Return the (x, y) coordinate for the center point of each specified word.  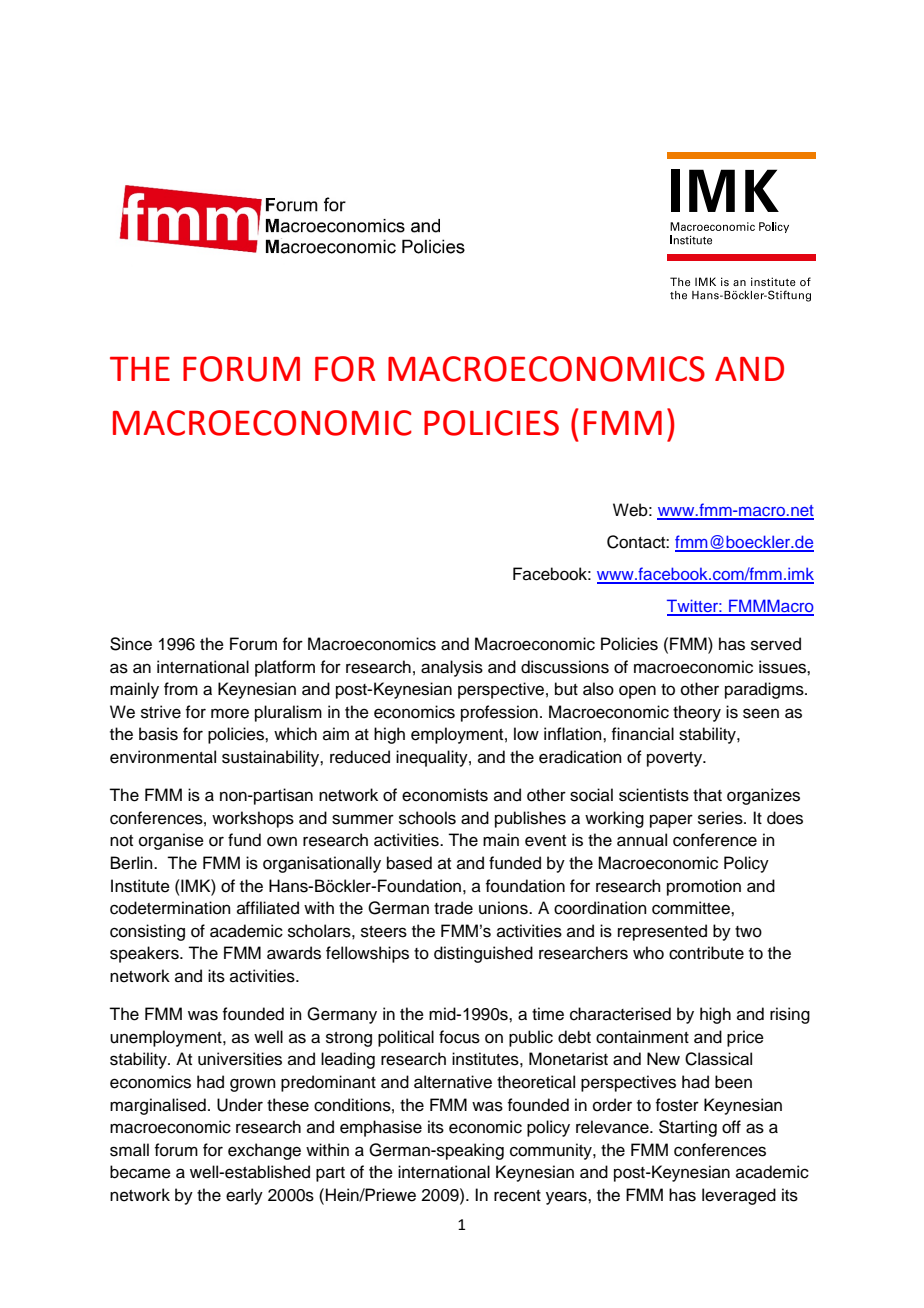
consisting (147, 932)
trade (453, 908)
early (244, 1196)
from (181, 689)
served (776, 644)
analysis (452, 668)
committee (692, 908)
